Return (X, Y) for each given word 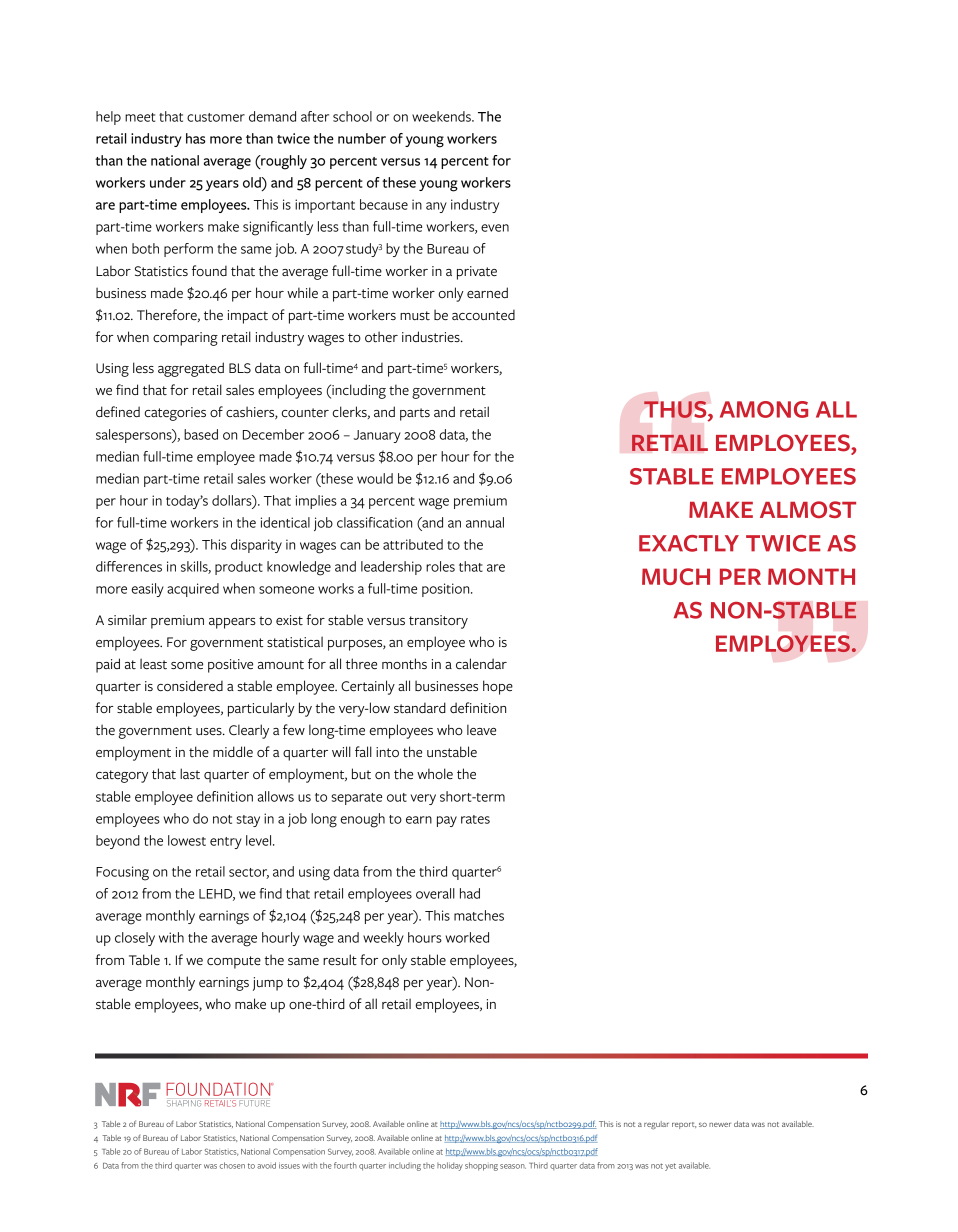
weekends (442, 116)
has (196, 138)
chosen (232, 1165)
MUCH (676, 576)
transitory (438, 622)
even (495, 228)
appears (232, 623)
